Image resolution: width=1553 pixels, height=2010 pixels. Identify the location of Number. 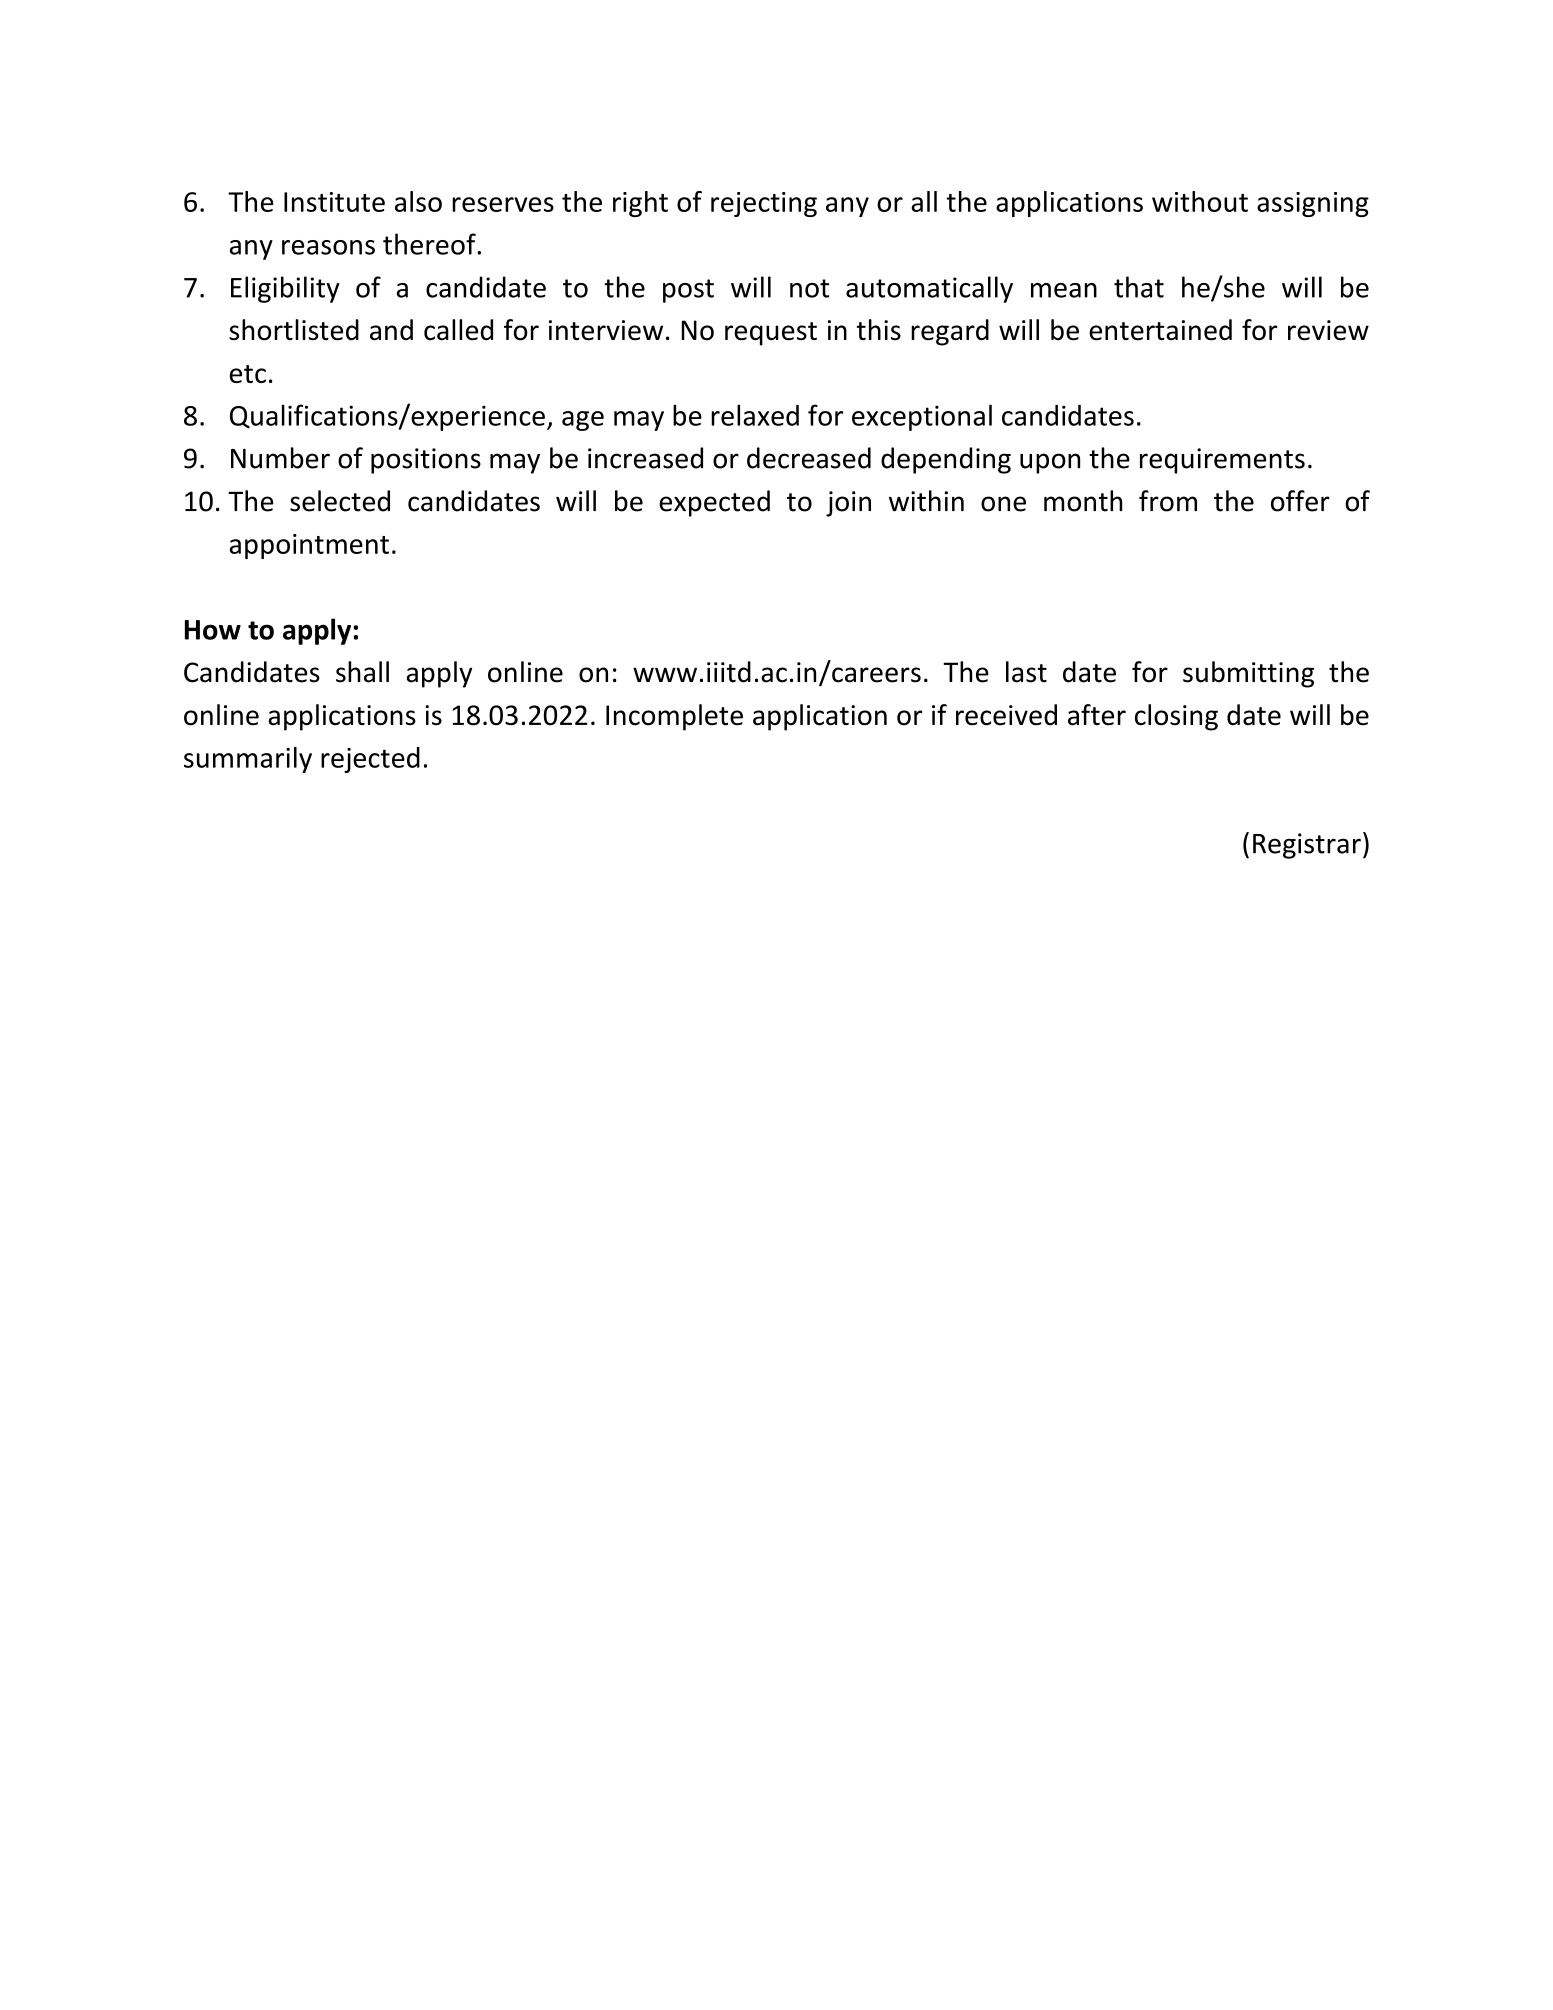
(280, 458).
